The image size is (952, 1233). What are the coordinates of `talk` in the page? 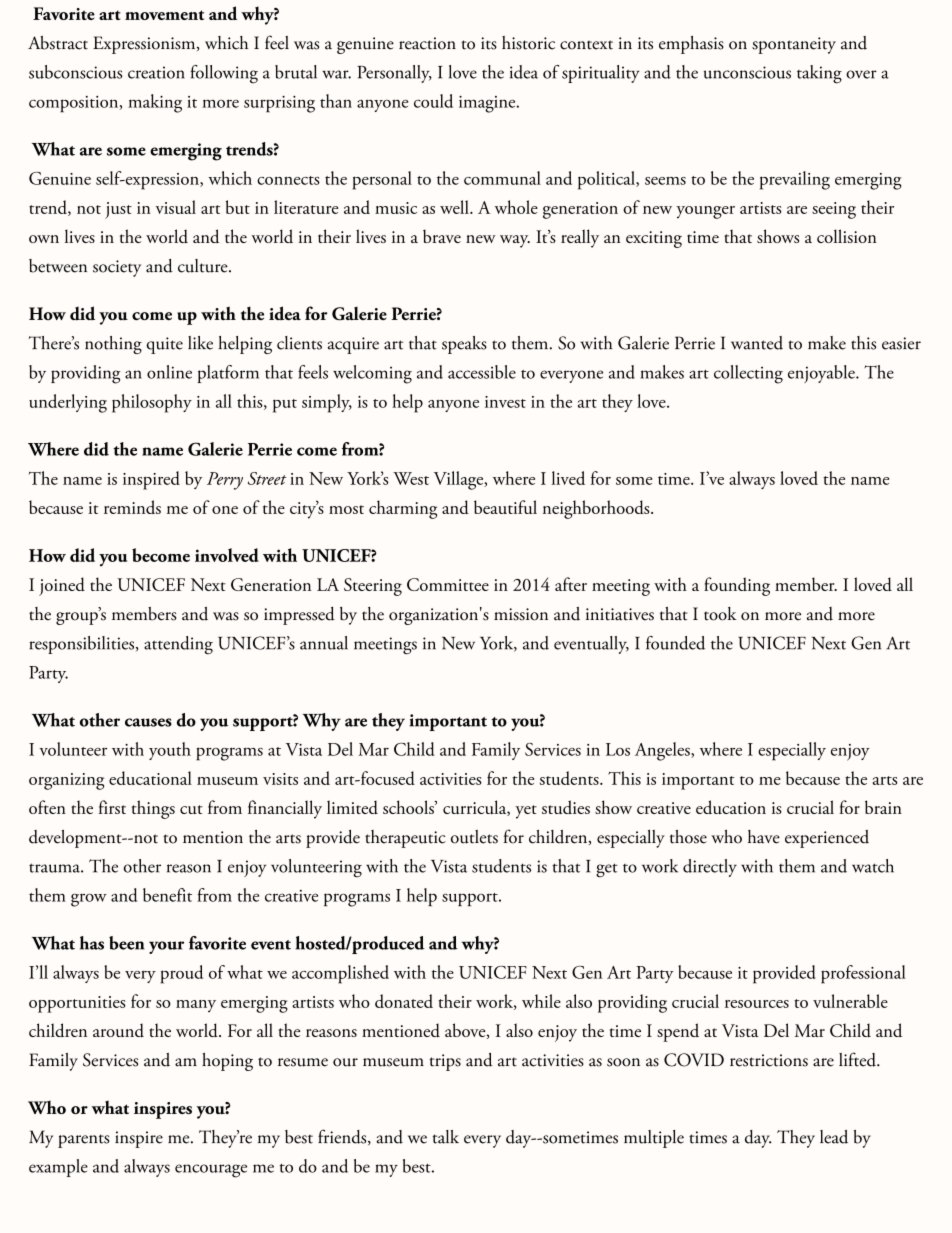 It's located at (445, 1137).
